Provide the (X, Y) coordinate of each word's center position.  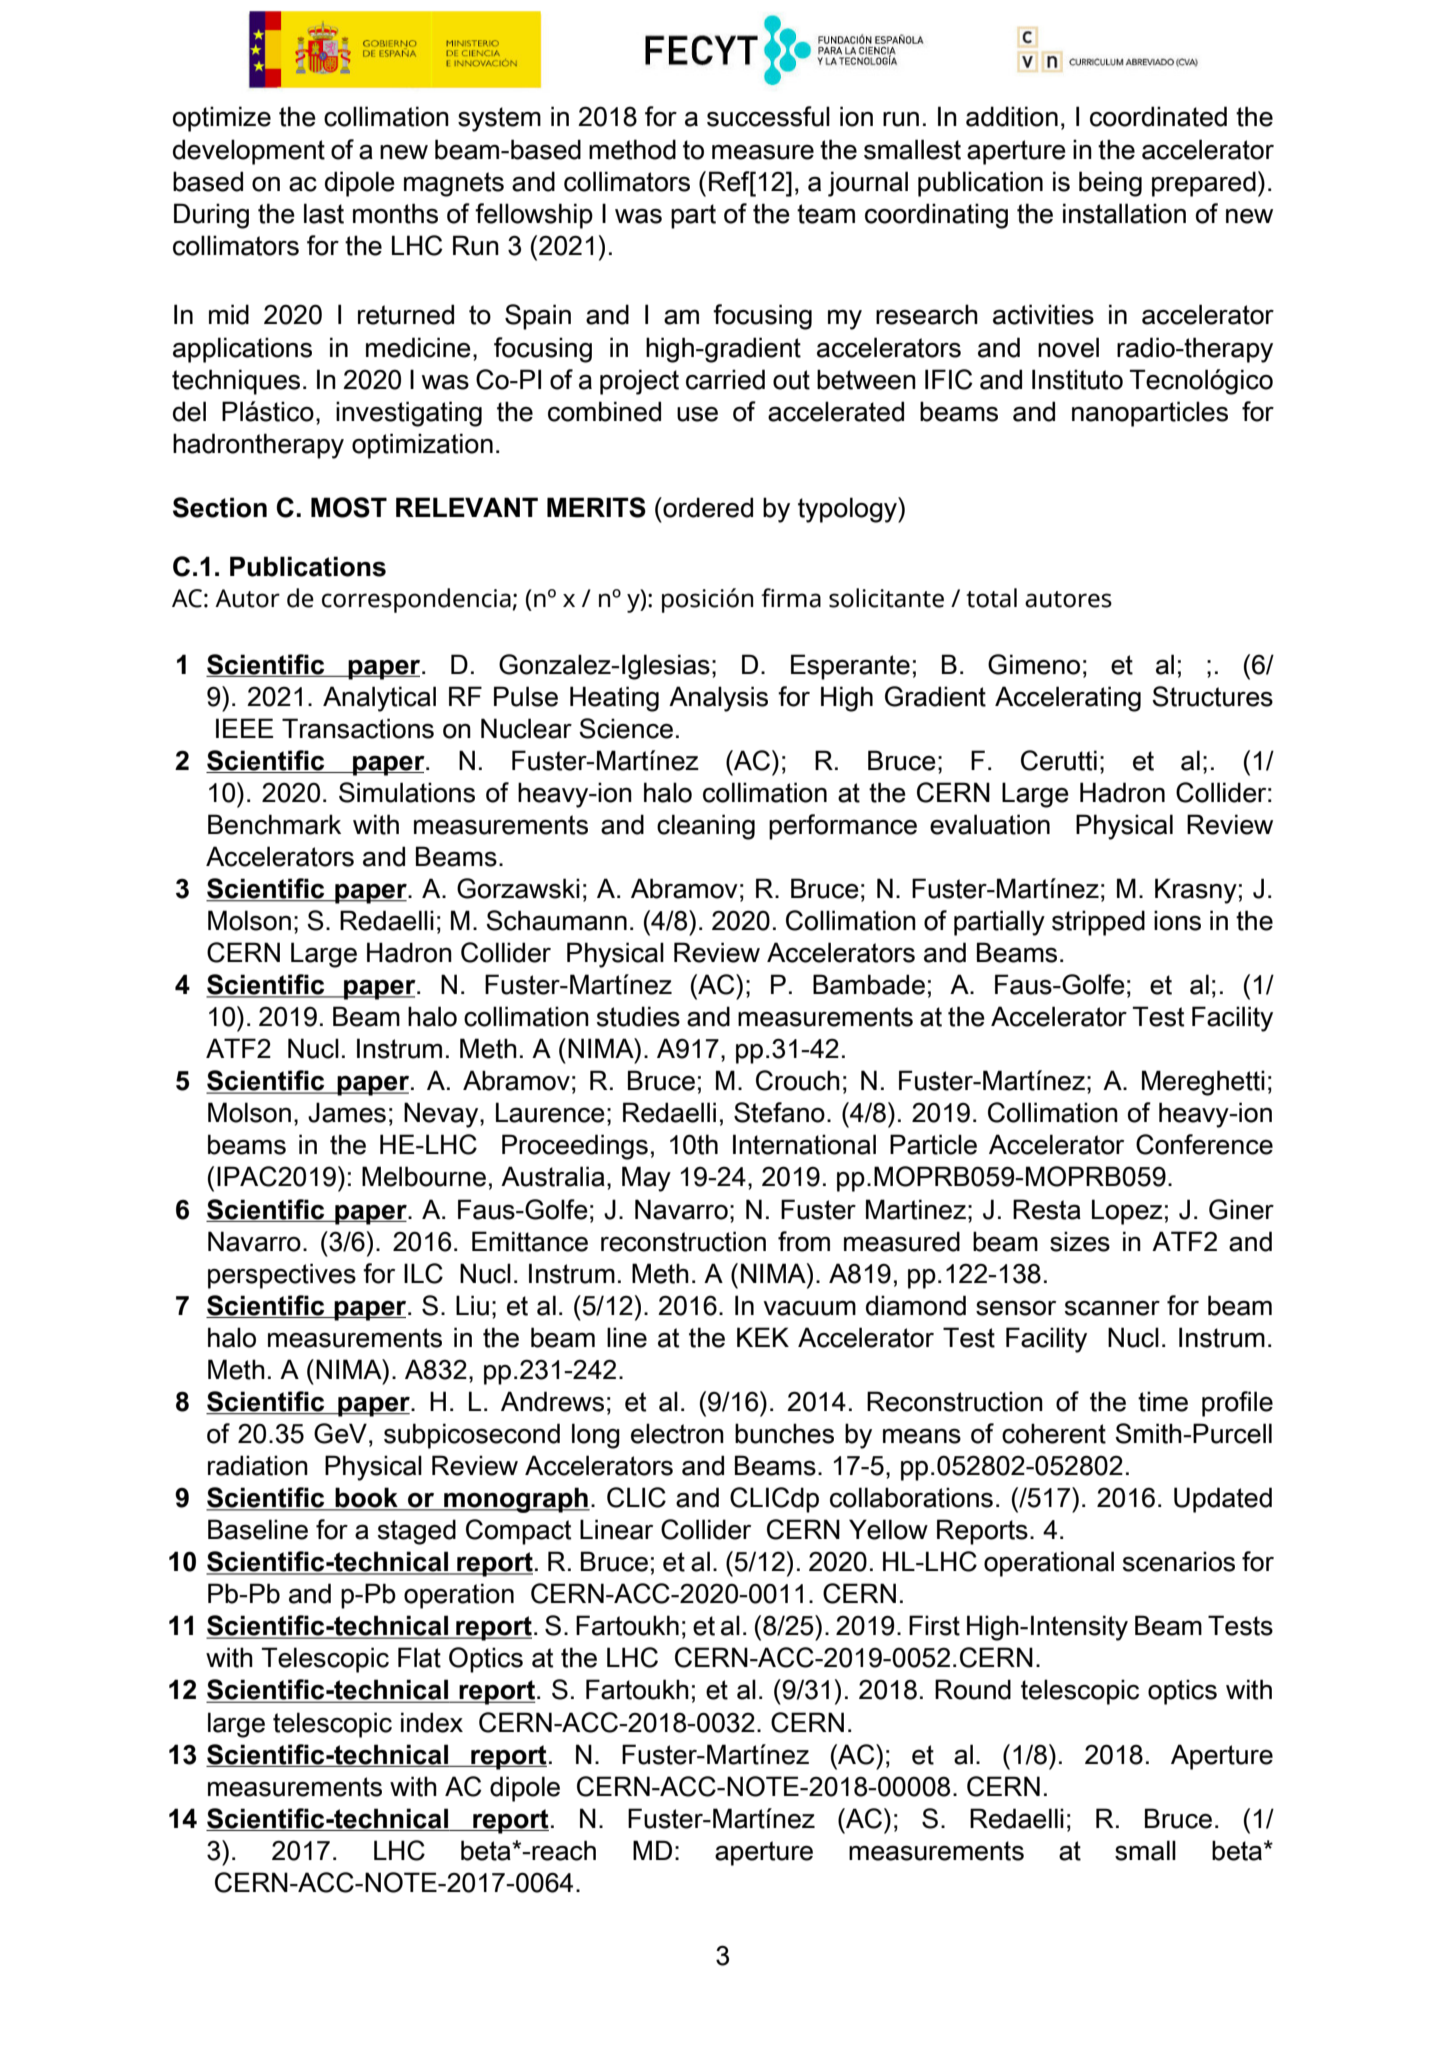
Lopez (1127, 1212)
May (646, 1179)
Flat (419, 1657)
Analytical (379, 699)
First (934, 1625)
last (324, 213)
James (347, 1112)
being (1110, 184)
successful (768, 116)
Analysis (718, 699)
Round (973, 1689)
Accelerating (1068, 699)
